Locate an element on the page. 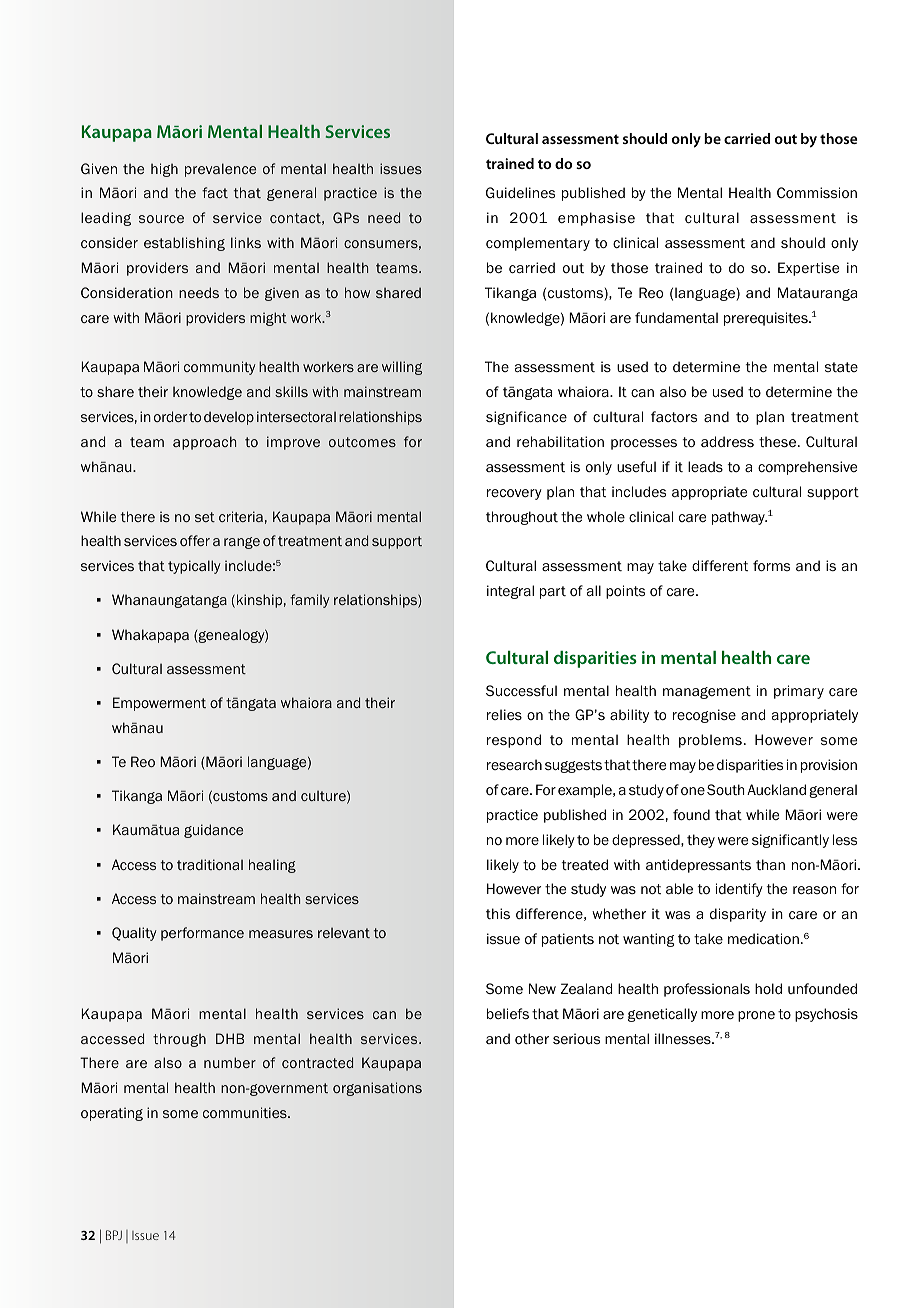  this is located at coordinates (498, 913).
